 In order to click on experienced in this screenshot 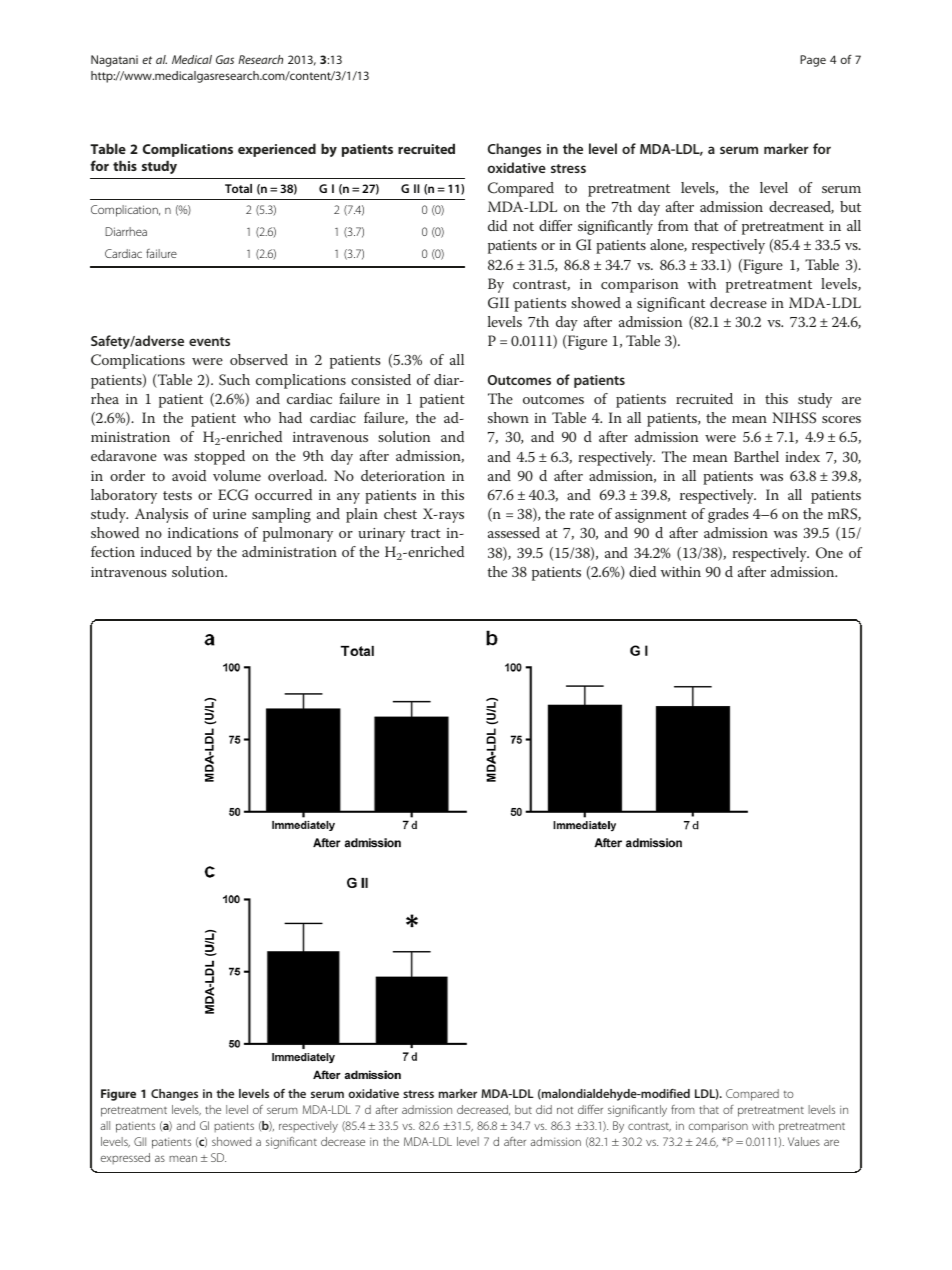, I will do `click(277, 150)`.
